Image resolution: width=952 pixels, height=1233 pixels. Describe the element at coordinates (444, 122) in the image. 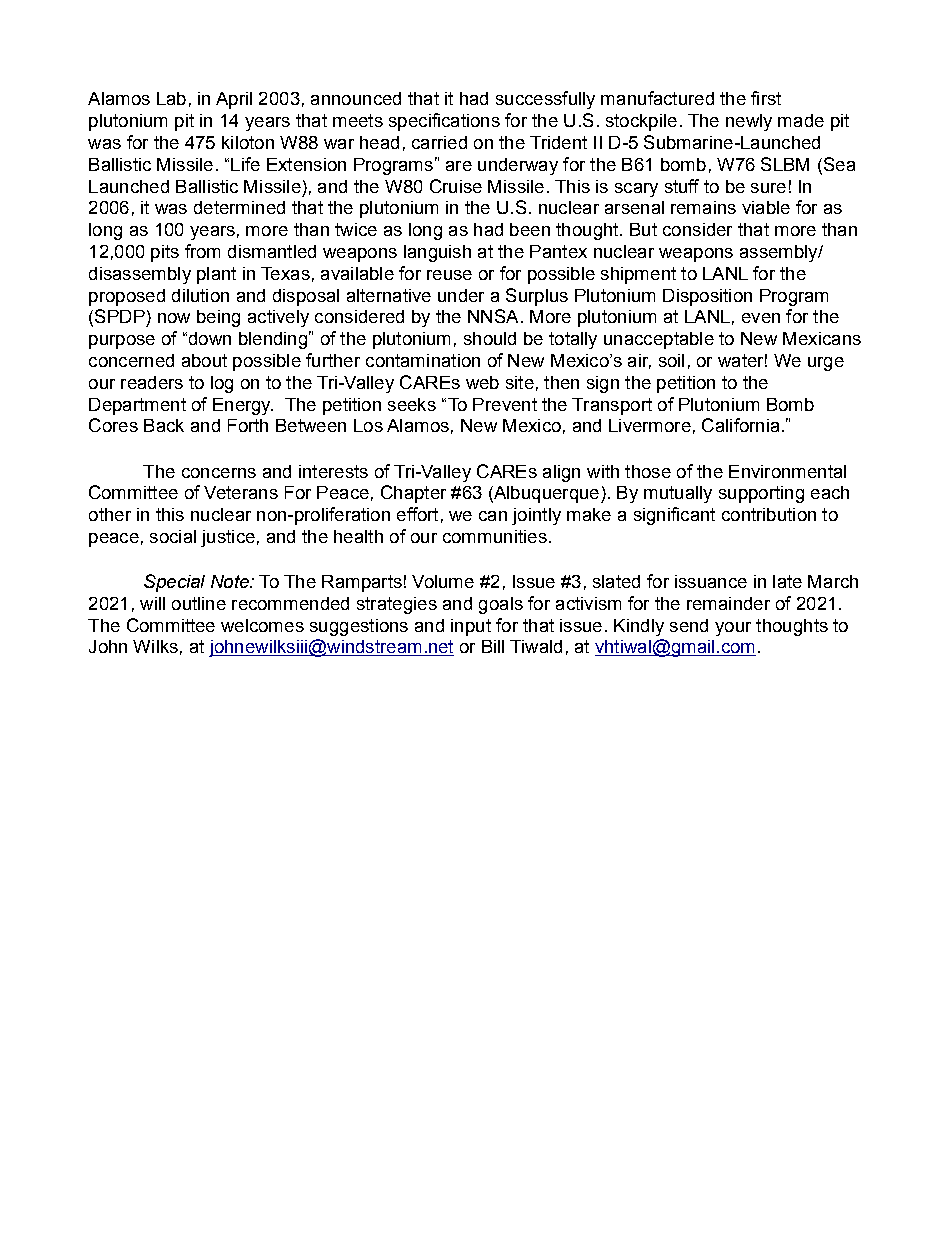

I see `specifications` at that location.
